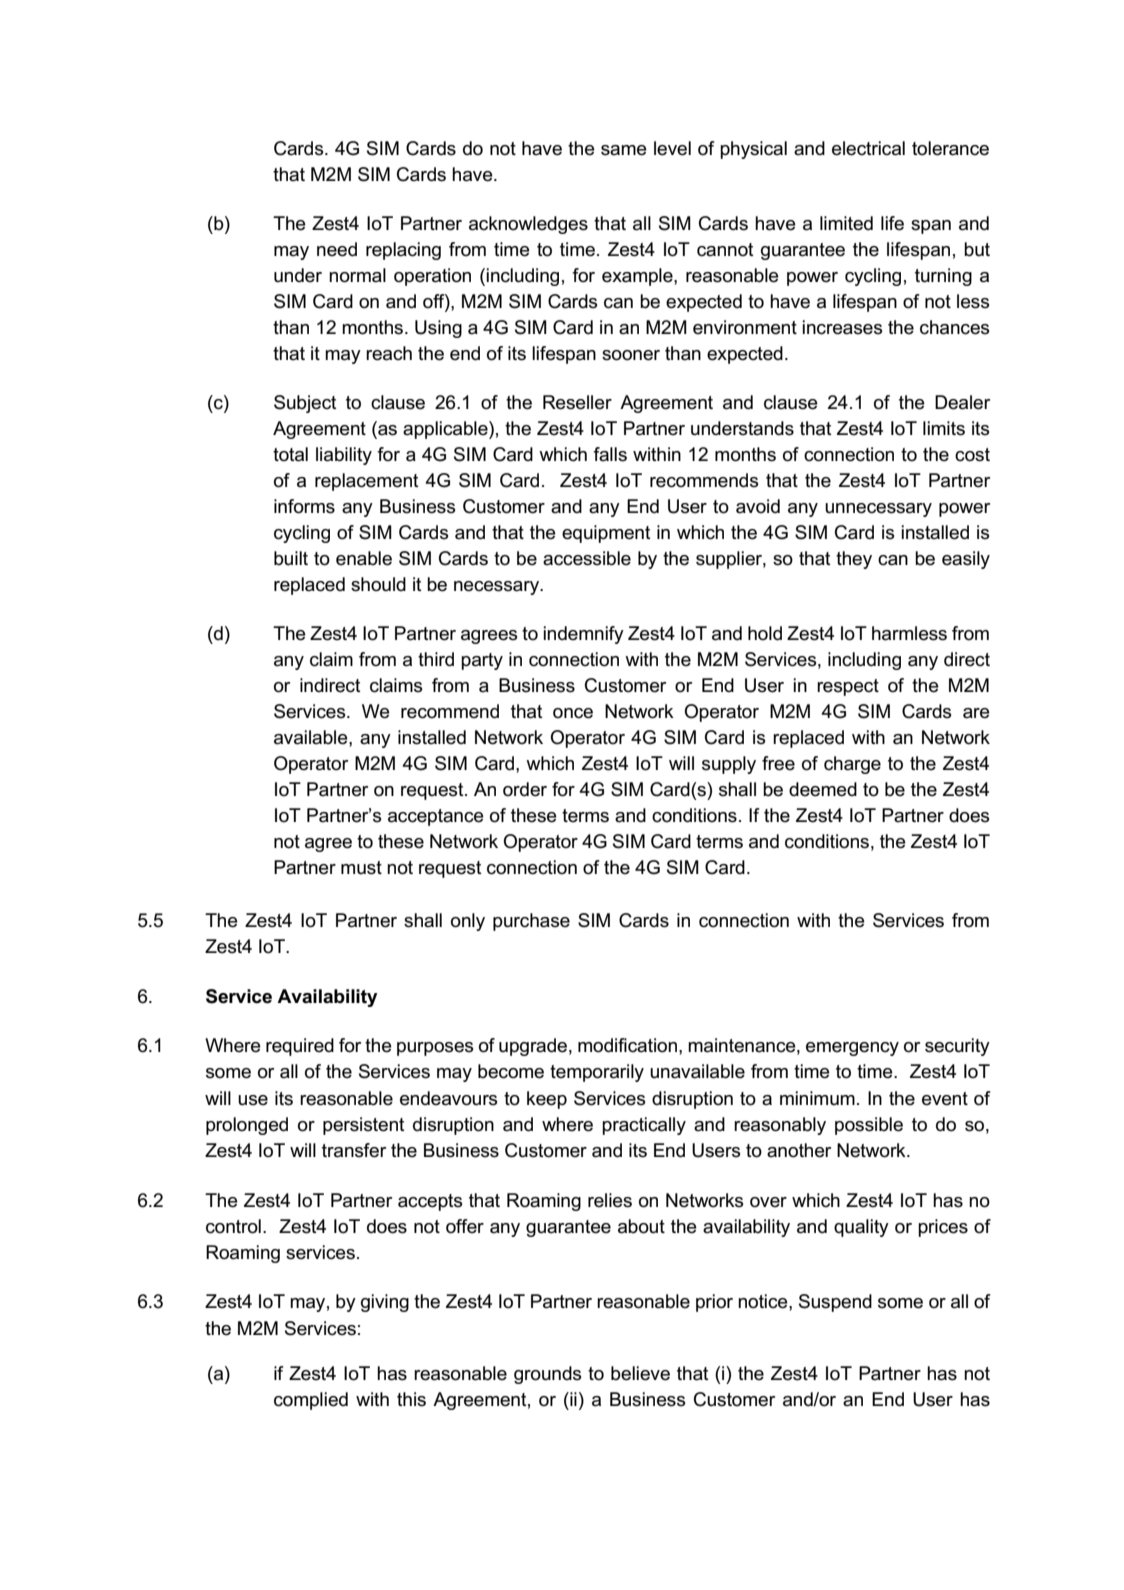  What do you see at coordinates (378, 584) in the screenshot?
I see `should` at bounding box center [378, 584].
